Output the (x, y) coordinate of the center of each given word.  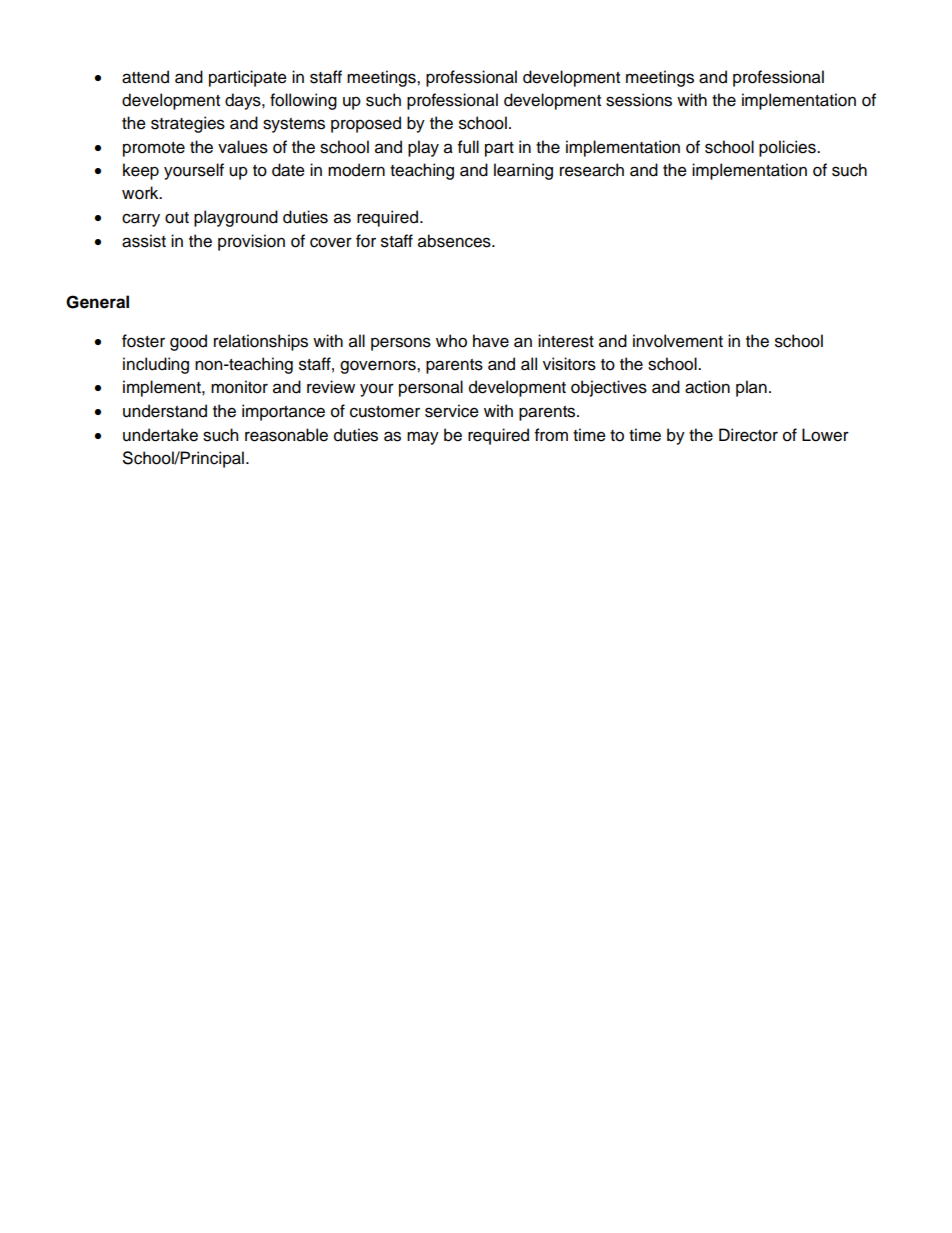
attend (145, 77)
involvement (678, 341)
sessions (639, 100)
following (303, 101)
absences (455, 241)
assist (144, 241)
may (423, 438)
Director (748, 435)
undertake (160, 435)
